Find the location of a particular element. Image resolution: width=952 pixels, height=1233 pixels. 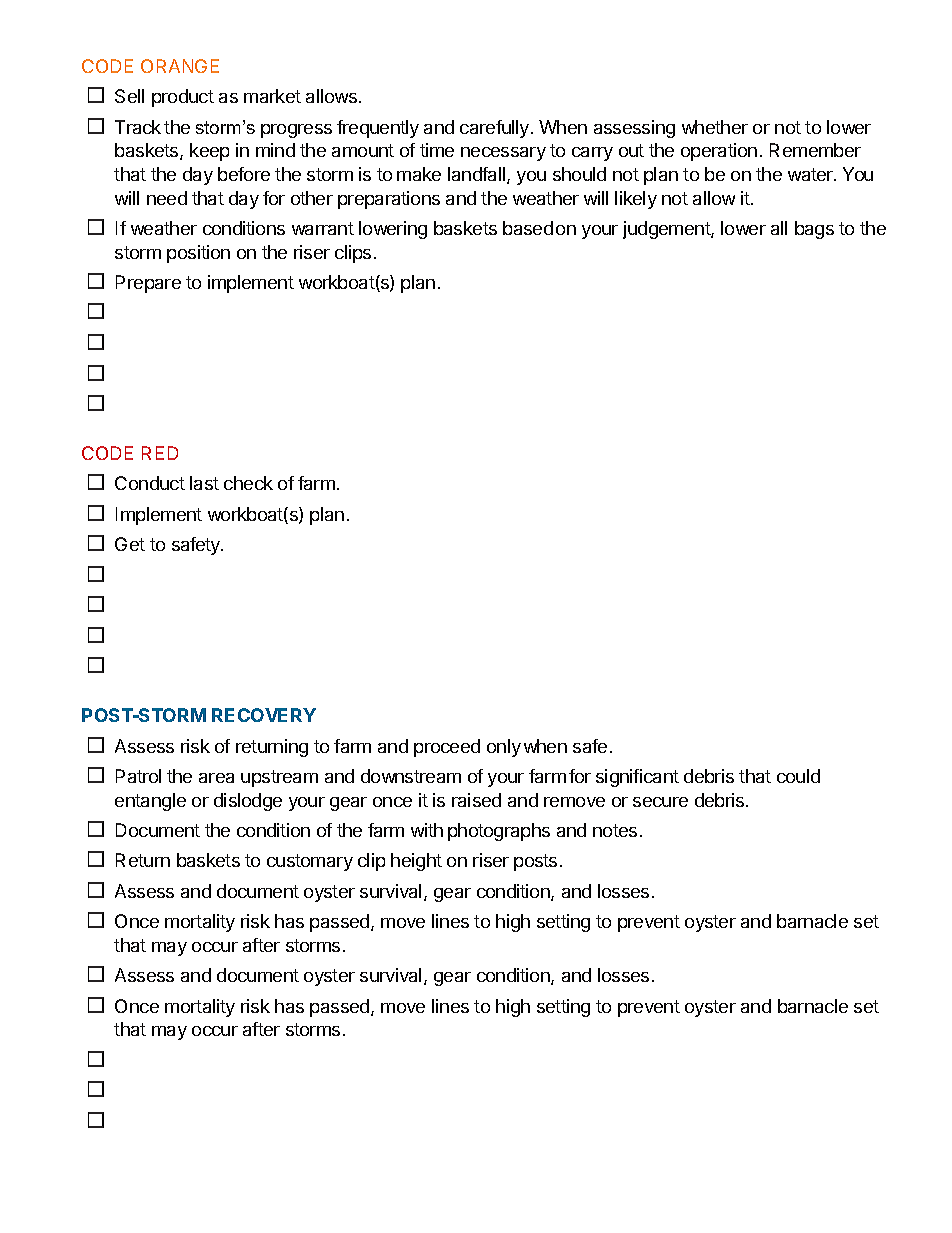

photographs is located at coordinates (499, 832).
